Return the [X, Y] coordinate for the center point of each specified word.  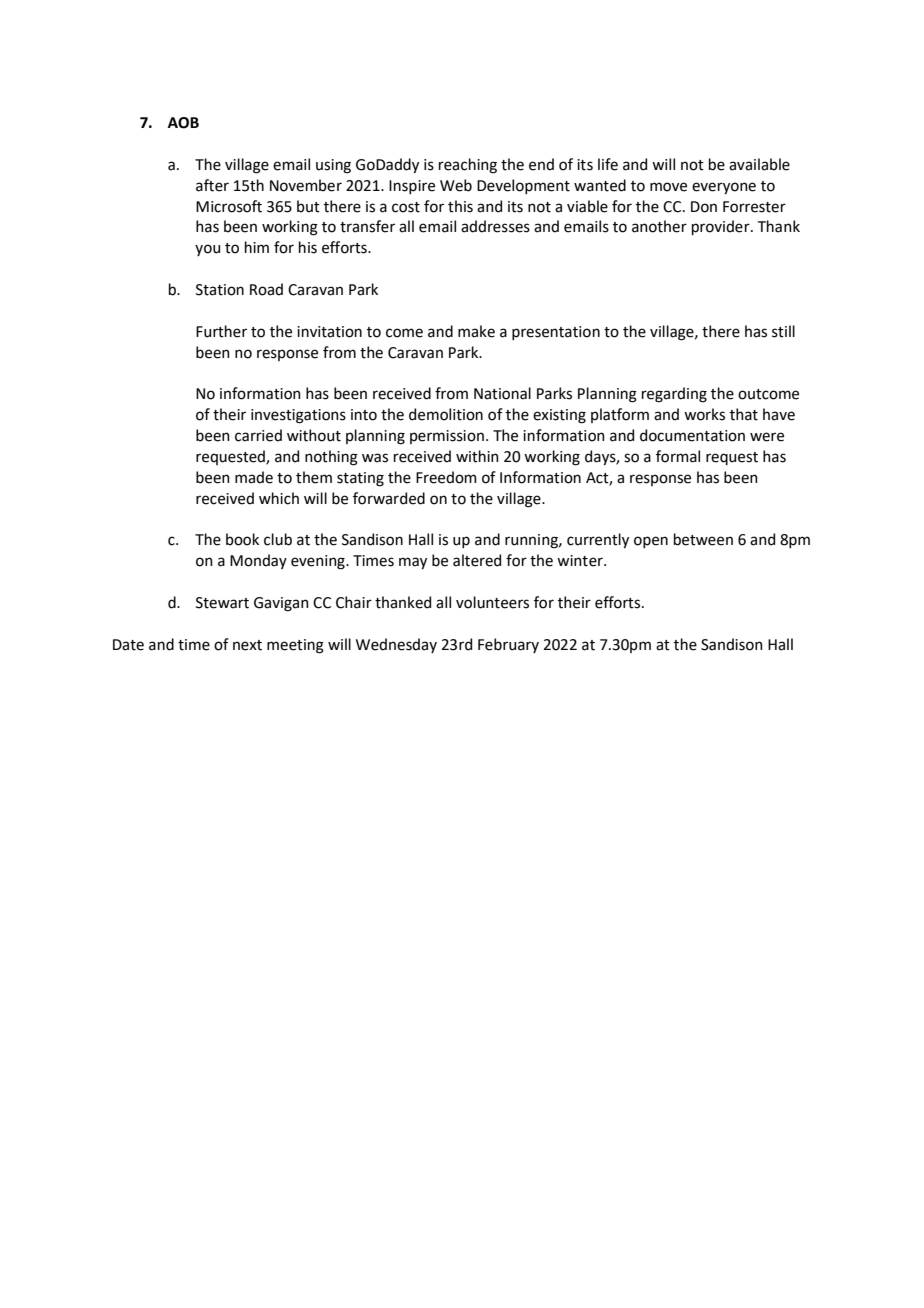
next [247, 645]
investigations [298, 416]
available [759, 164]
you [207, 250]
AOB [183, 123]
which [279, 498]
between [703, 539]
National [502, 393]
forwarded [389, 498]
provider [722, 227]
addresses [495, 226]
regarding [674, 395]
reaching [468, 166]
